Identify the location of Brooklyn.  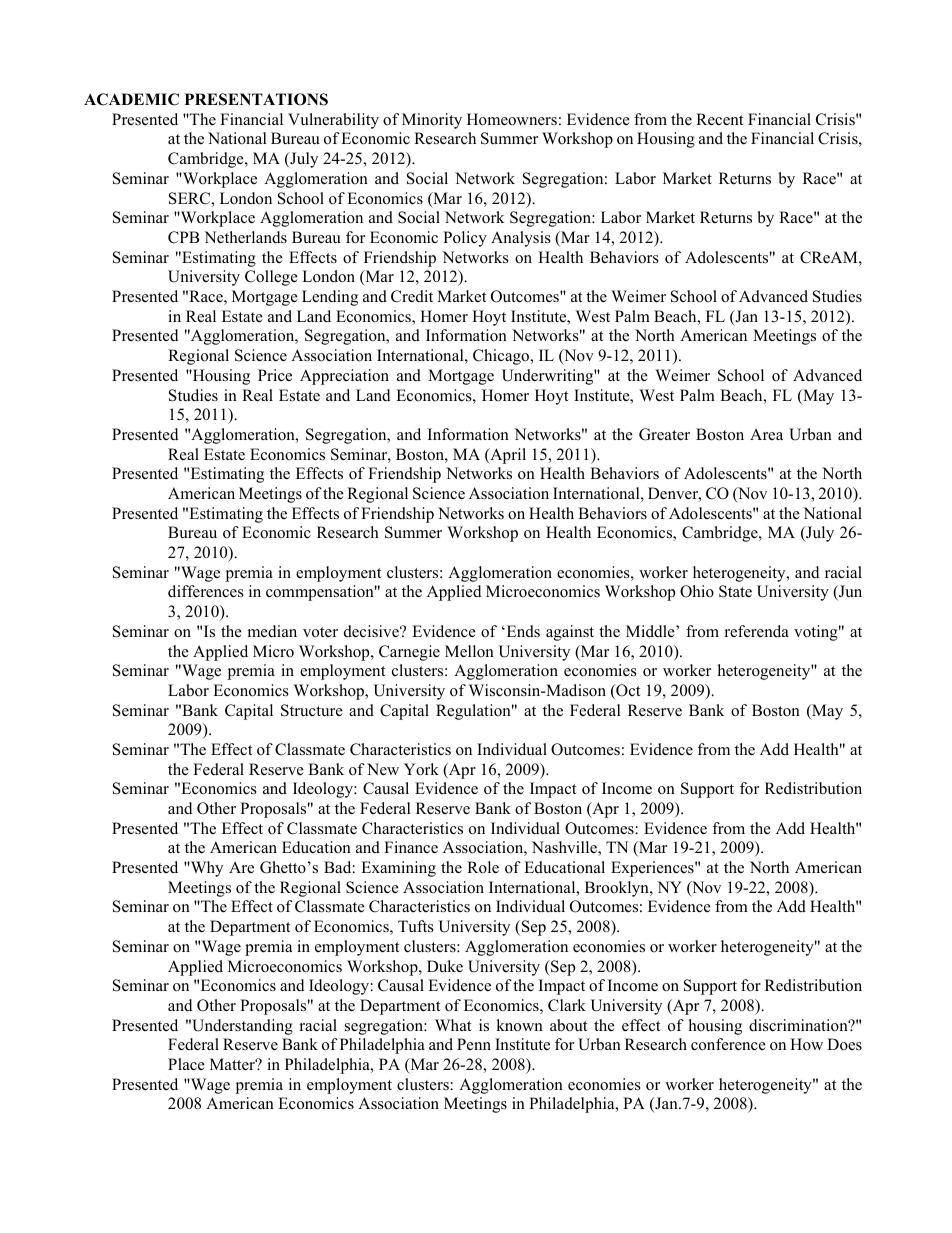
(618, 889).
